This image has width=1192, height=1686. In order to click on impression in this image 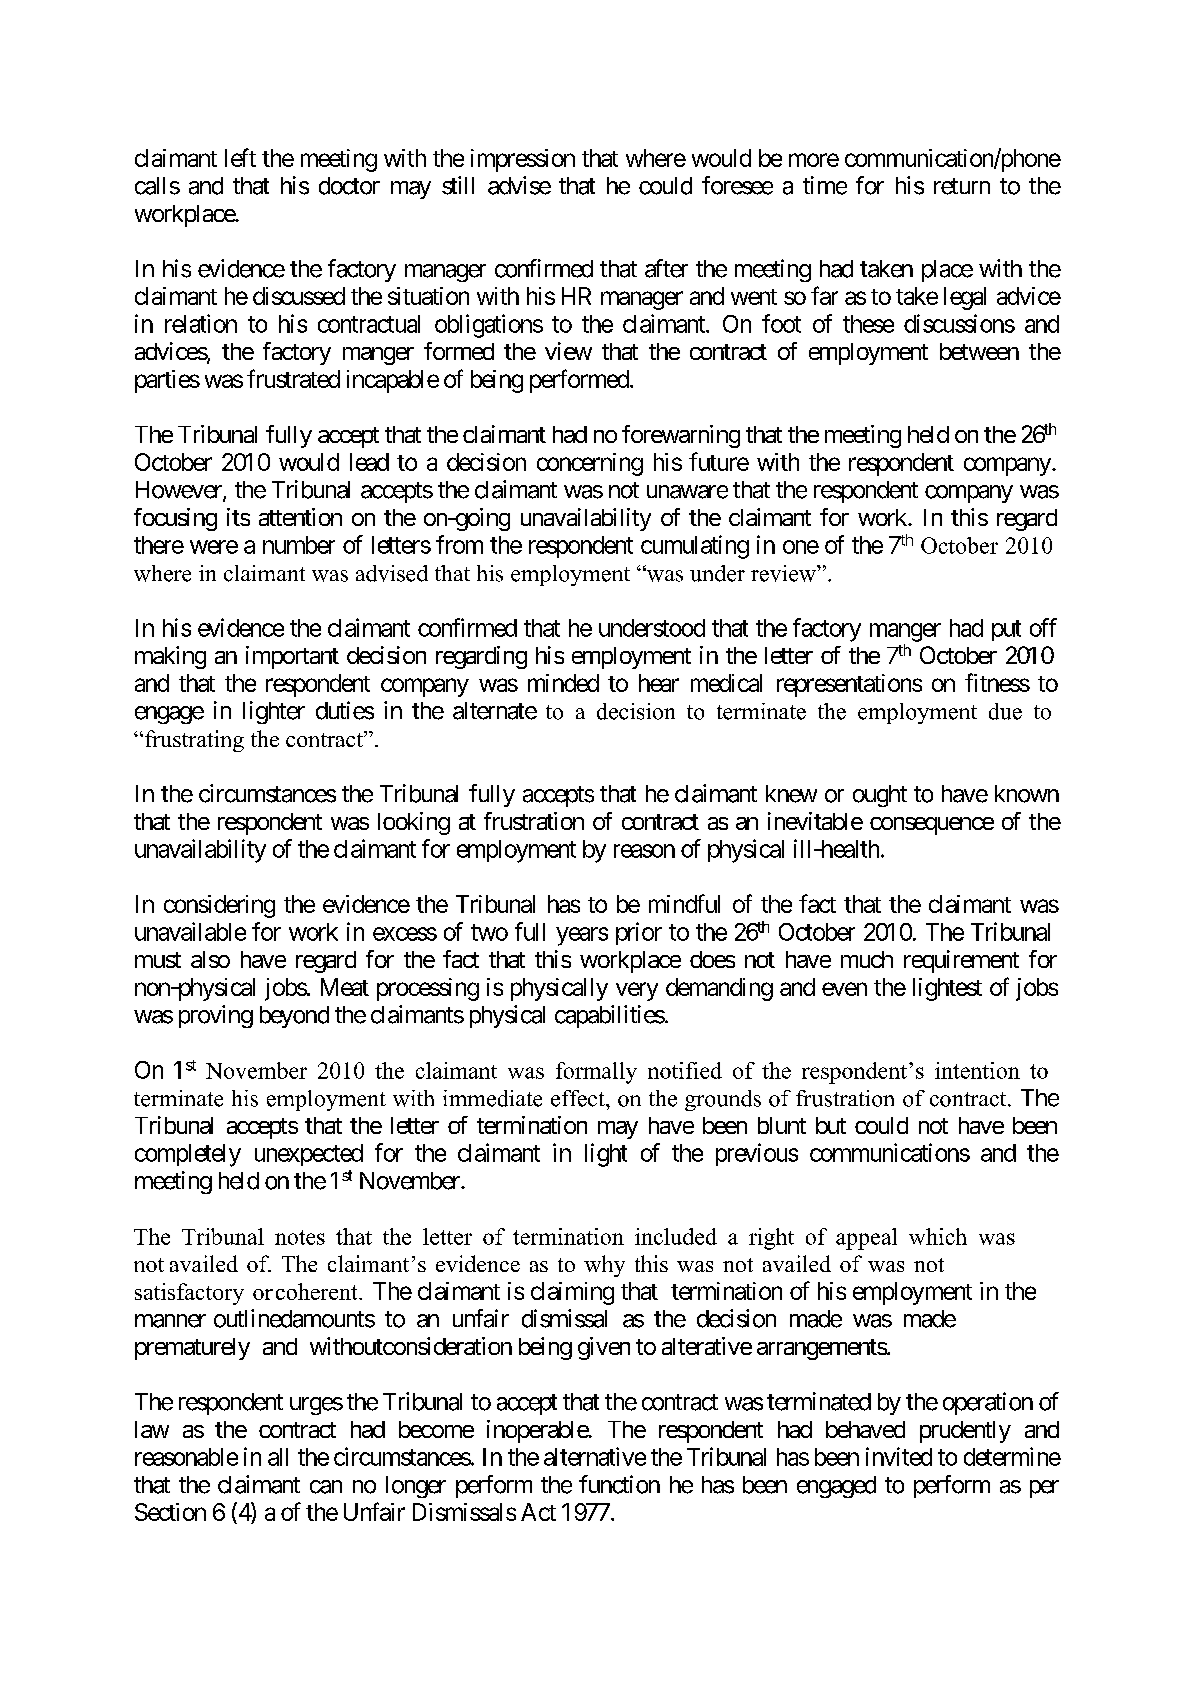, I will do `click(523, 160)`.
